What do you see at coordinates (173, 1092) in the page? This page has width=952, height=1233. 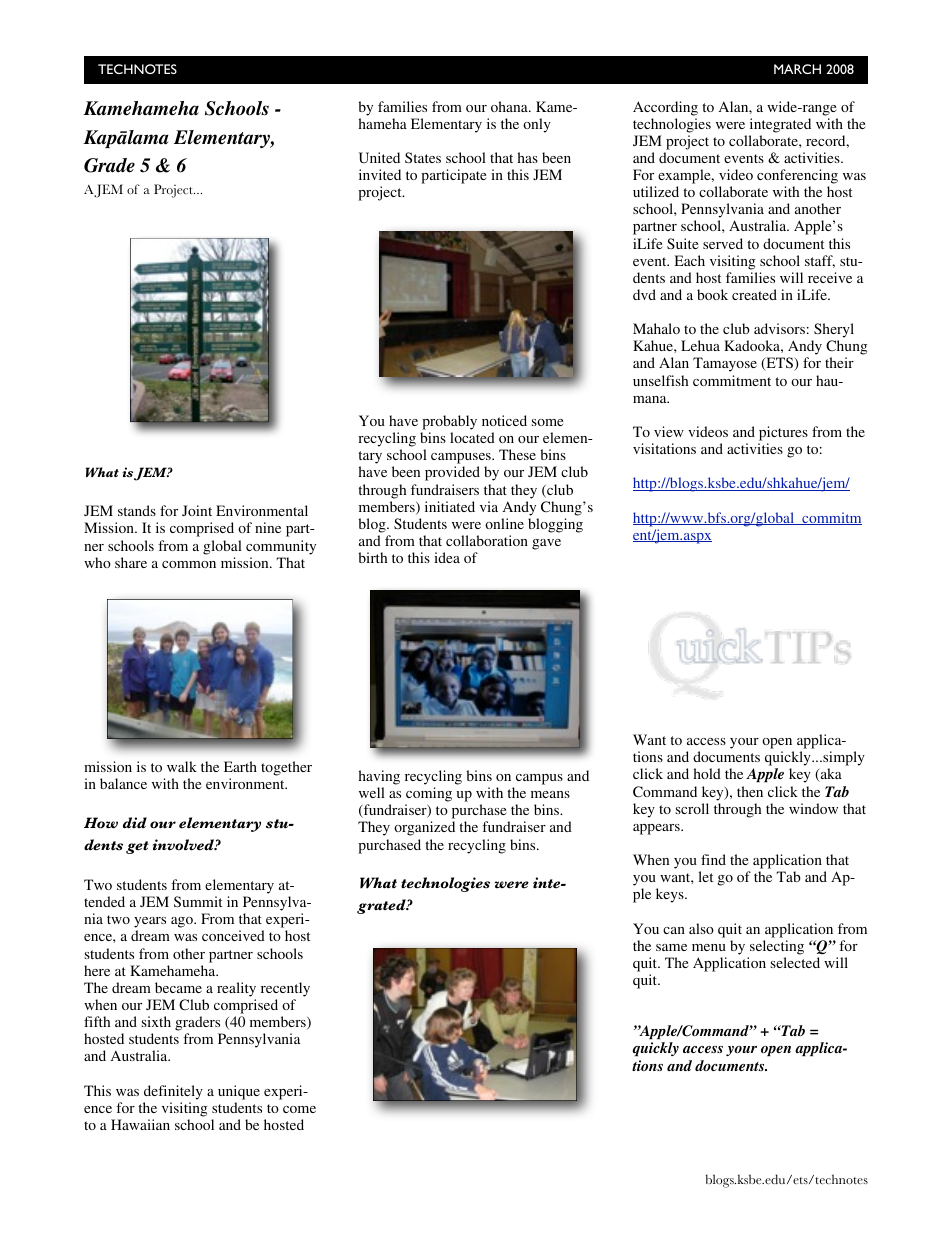 I see `definitely` at bounding box center [173, 1092].
